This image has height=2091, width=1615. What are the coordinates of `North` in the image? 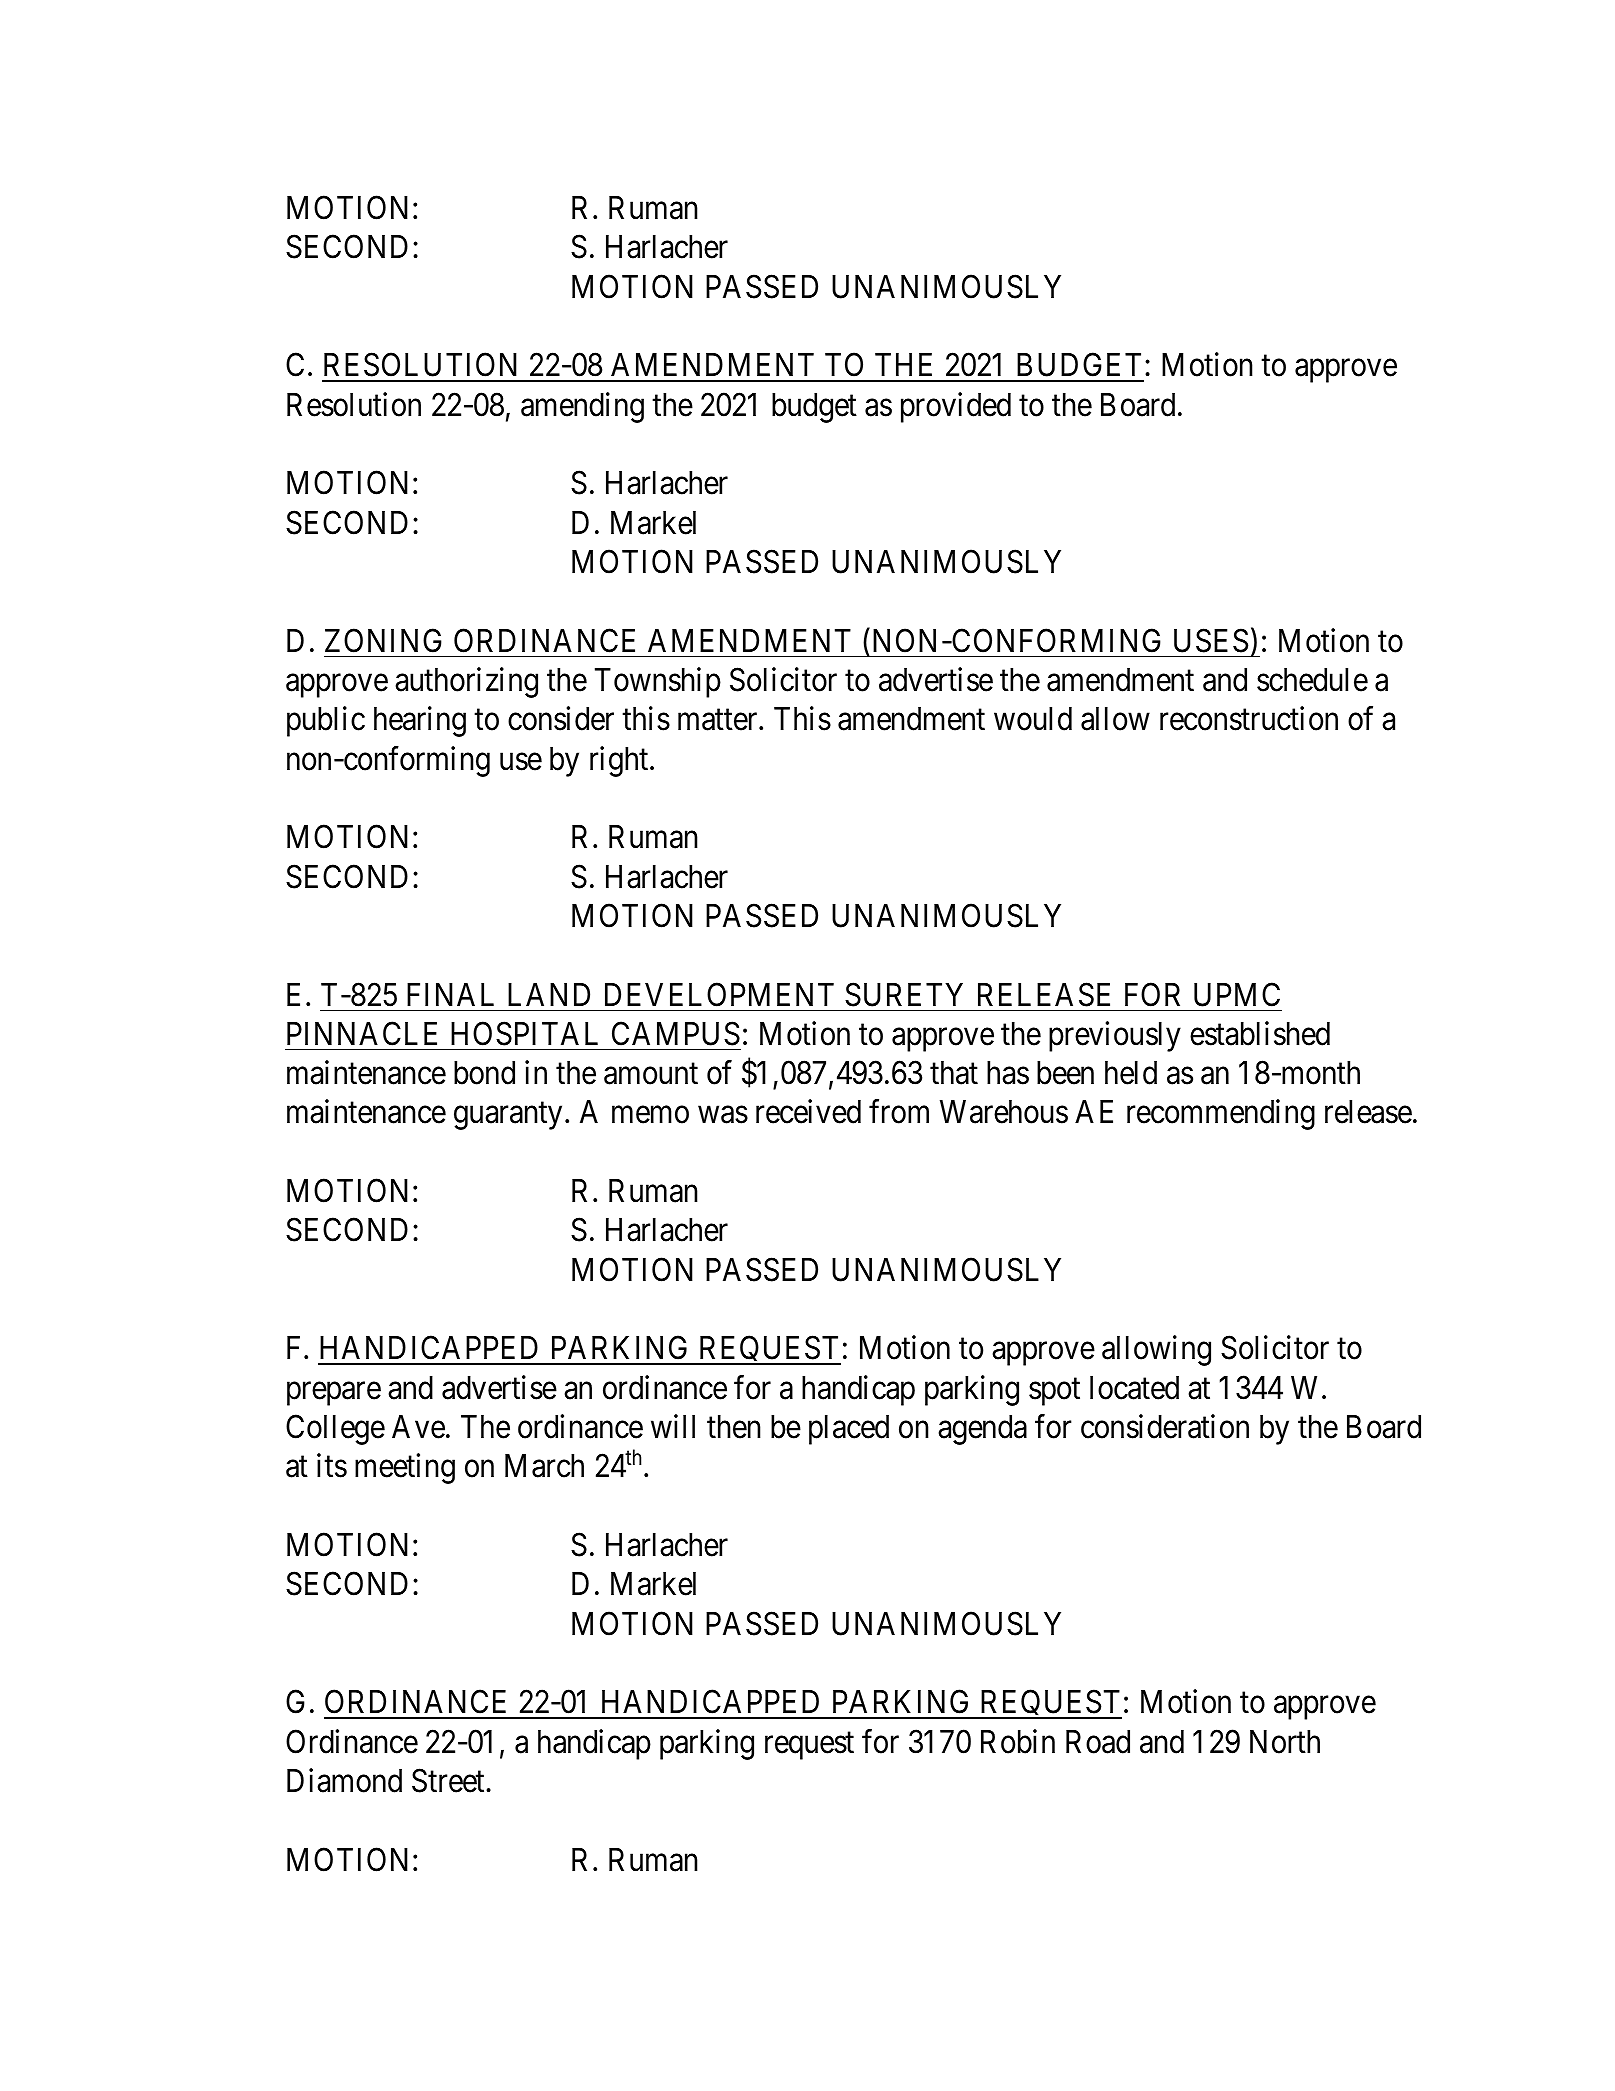 It's located at (1285, 1742).
